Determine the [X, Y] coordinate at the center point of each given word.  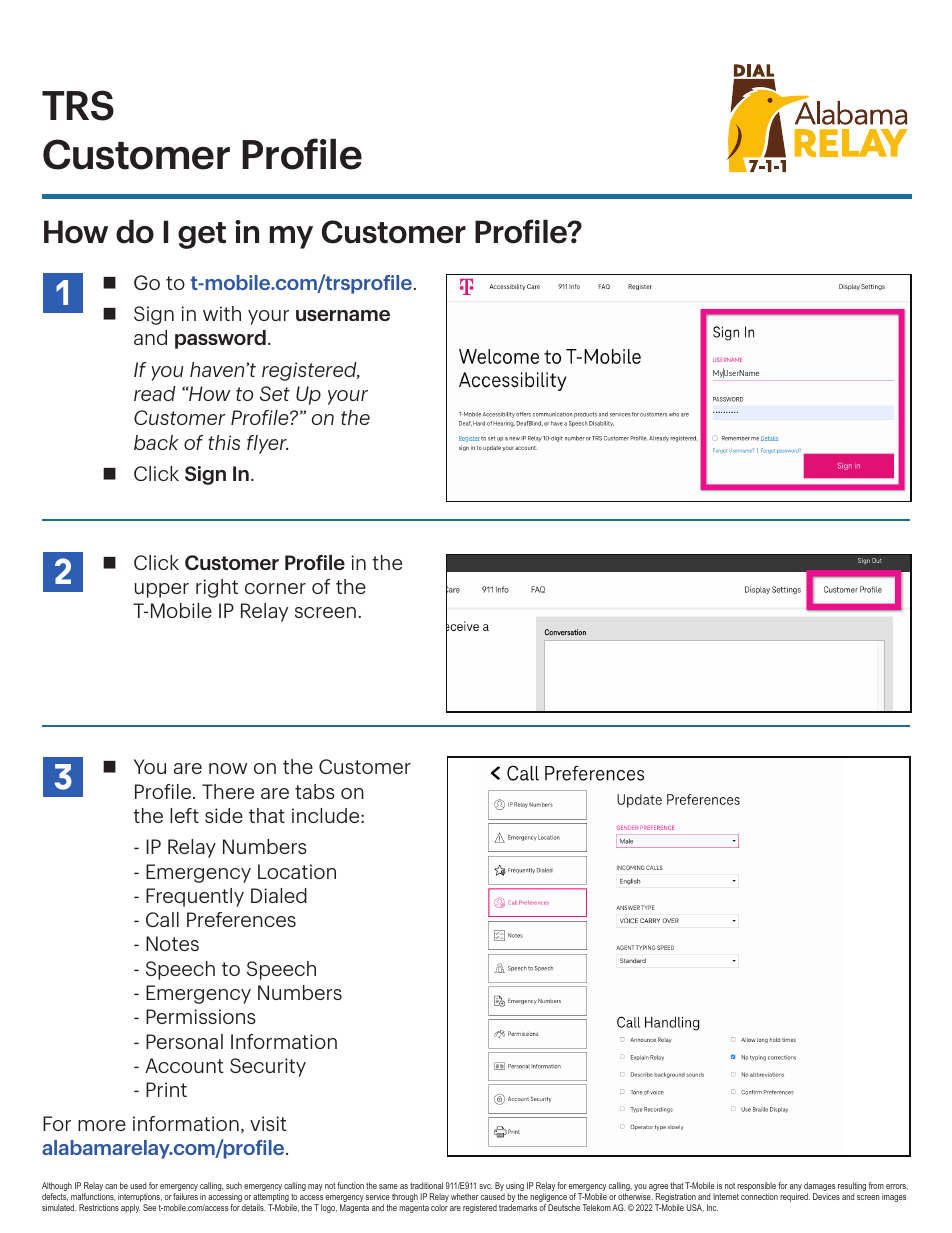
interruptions [140, 1199]
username [343, 315]
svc [485, 1186]
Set [275, 393]
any [796, 1189]
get [202, 235]
